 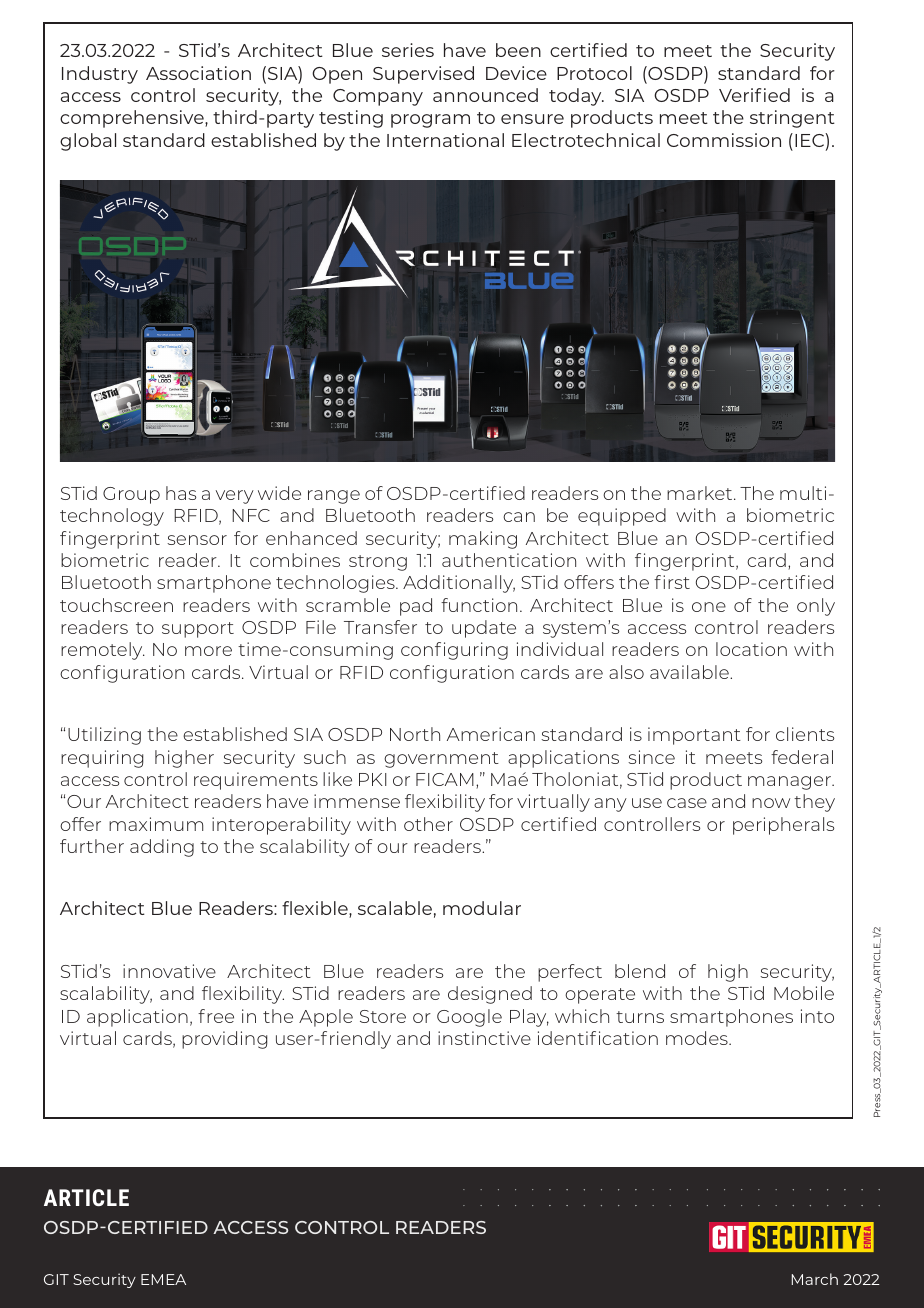 I want to click on providing, so click(x=224, y=1040).
